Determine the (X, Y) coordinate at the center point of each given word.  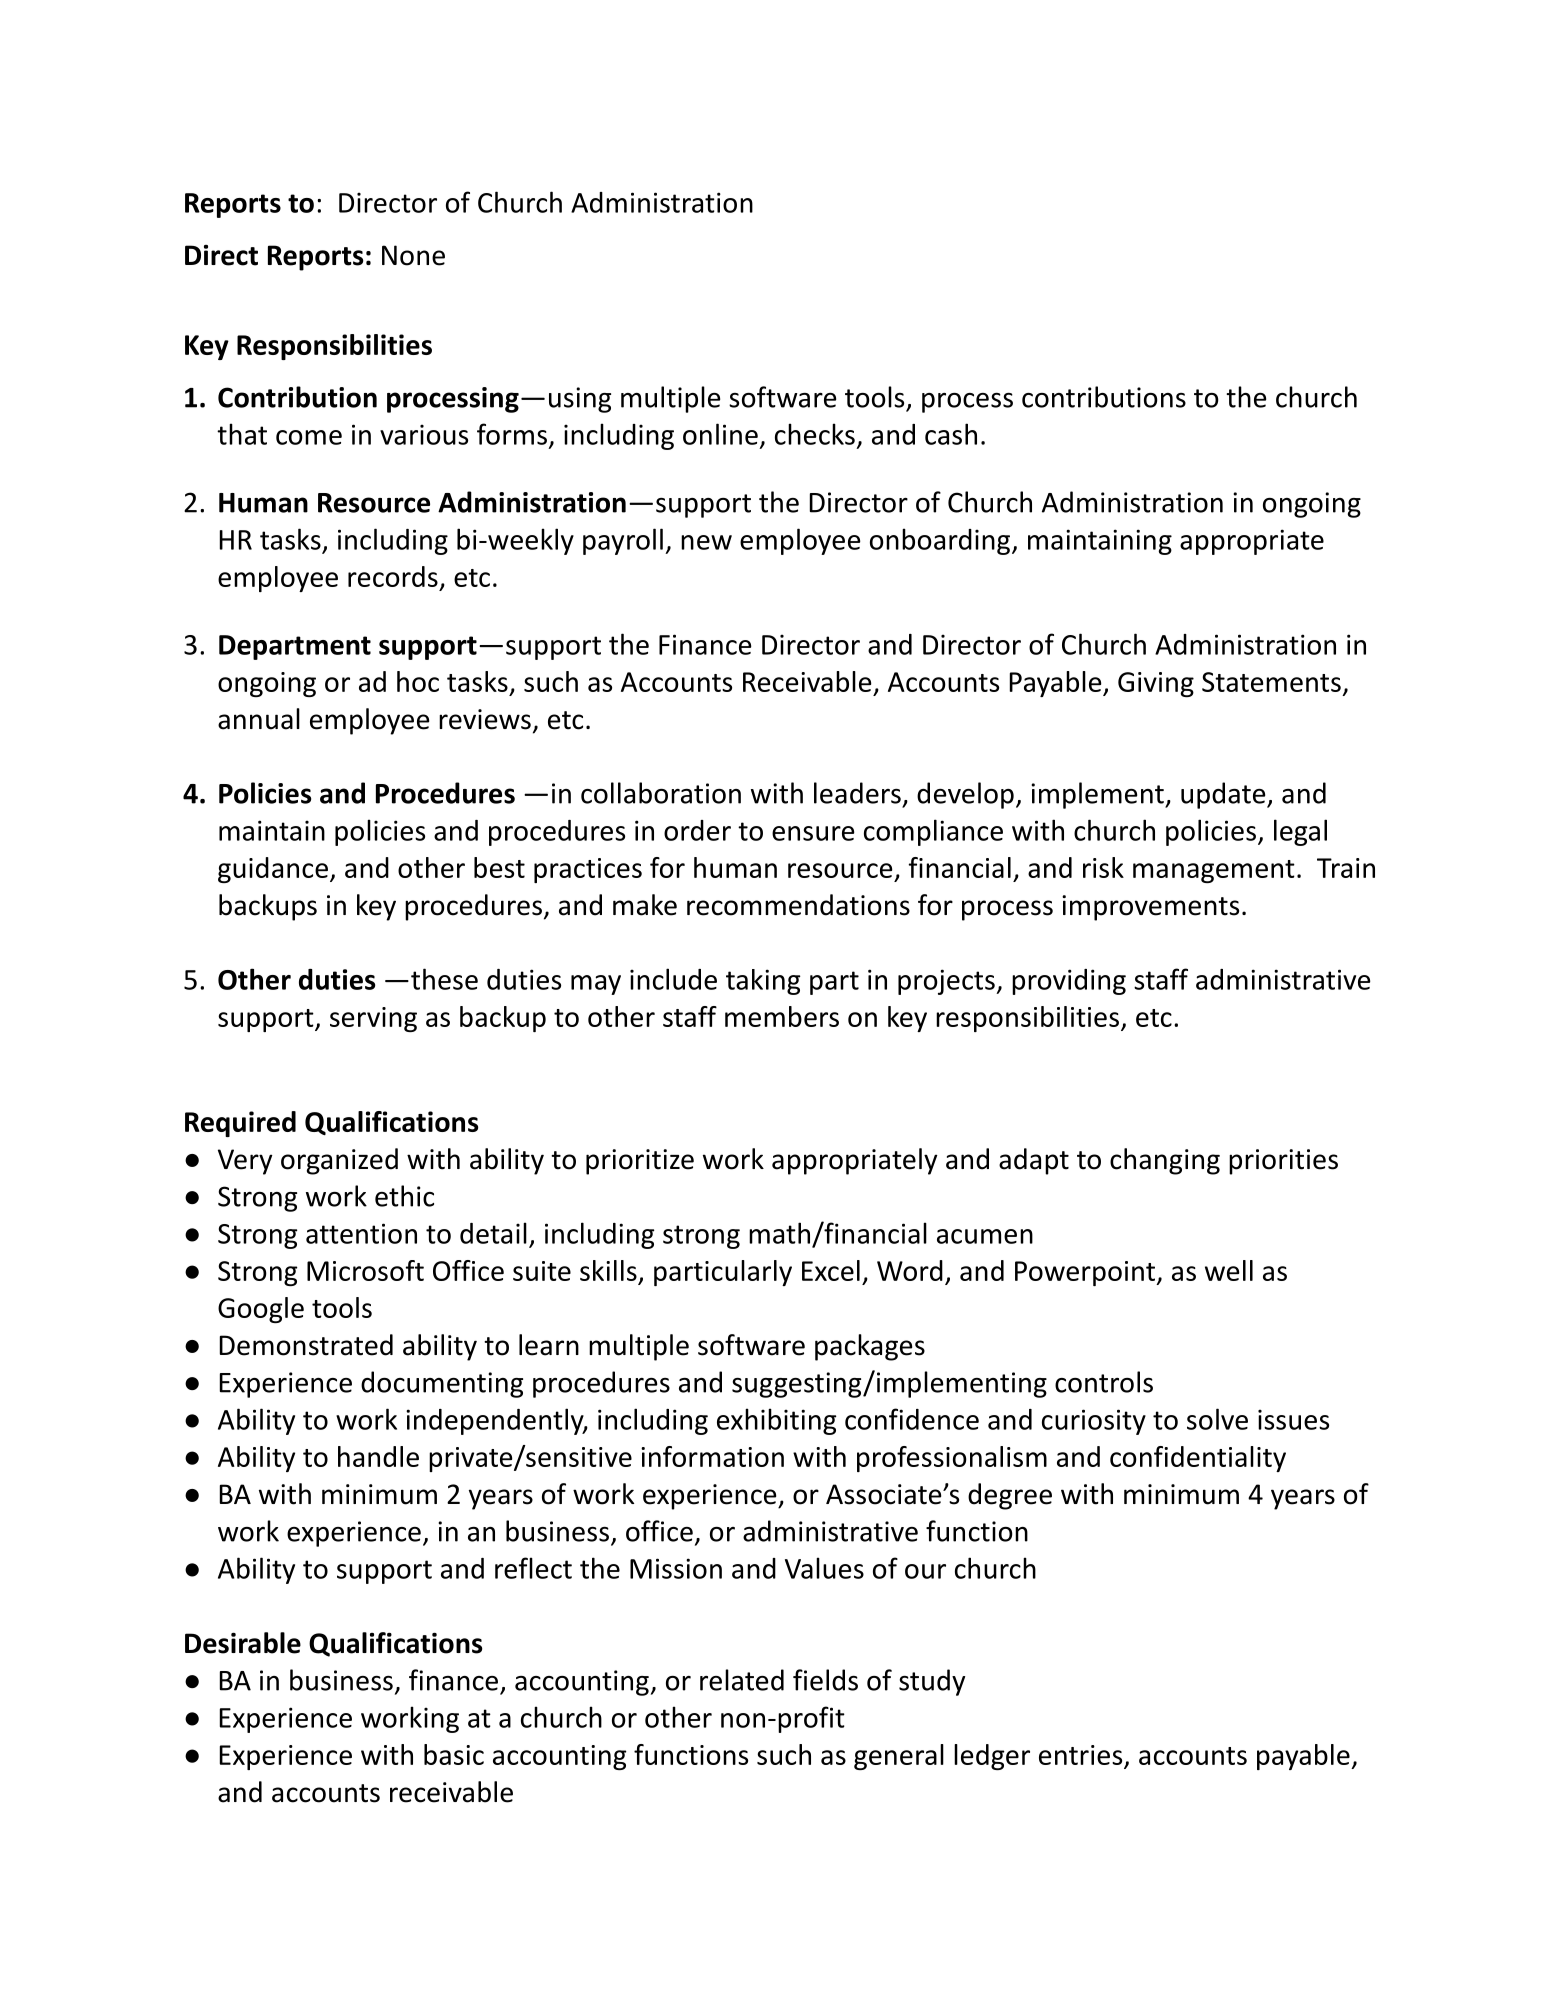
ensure (813, 833)
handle (378, 1456)
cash (951, 434)
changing (1165, 1161)
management (1214, 871)
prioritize (640, 1162)
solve (1217, 1419)
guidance (273, 870)
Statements (1271, 682)
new (706, 542)
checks (815, 434)
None (413, 255)
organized (339, 1161)
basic (454, 1754)
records (393, 576)
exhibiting (776, 1421)
